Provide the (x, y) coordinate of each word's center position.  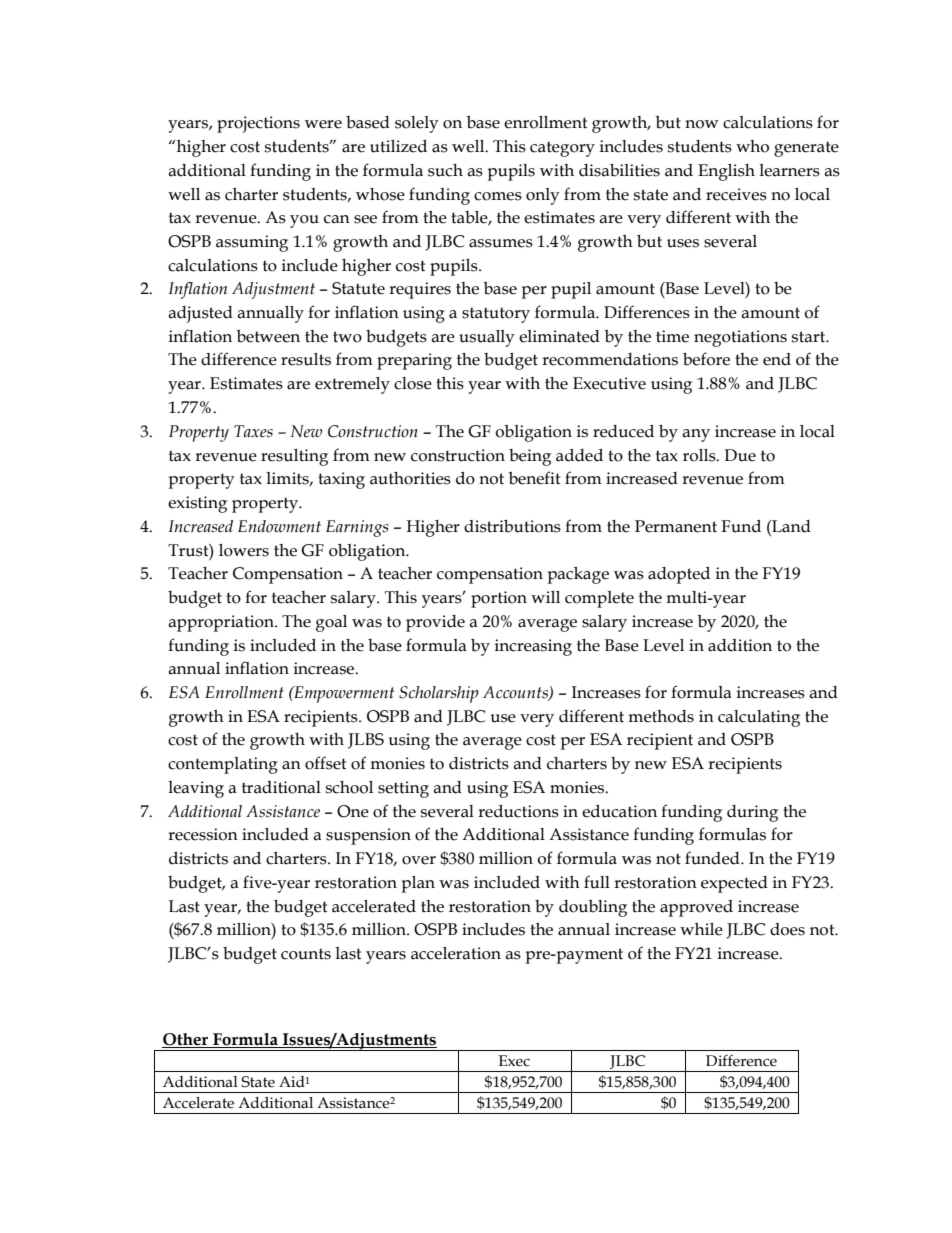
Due (740, 455)
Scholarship (439, 694)
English (726, 172)
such (445, 170)
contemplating (223, 765)
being (530, 457)
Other (185, 1039)
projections (258, 124)
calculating (759, 718)
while (701, 929)
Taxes (253, 431)
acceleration (456, 953)
